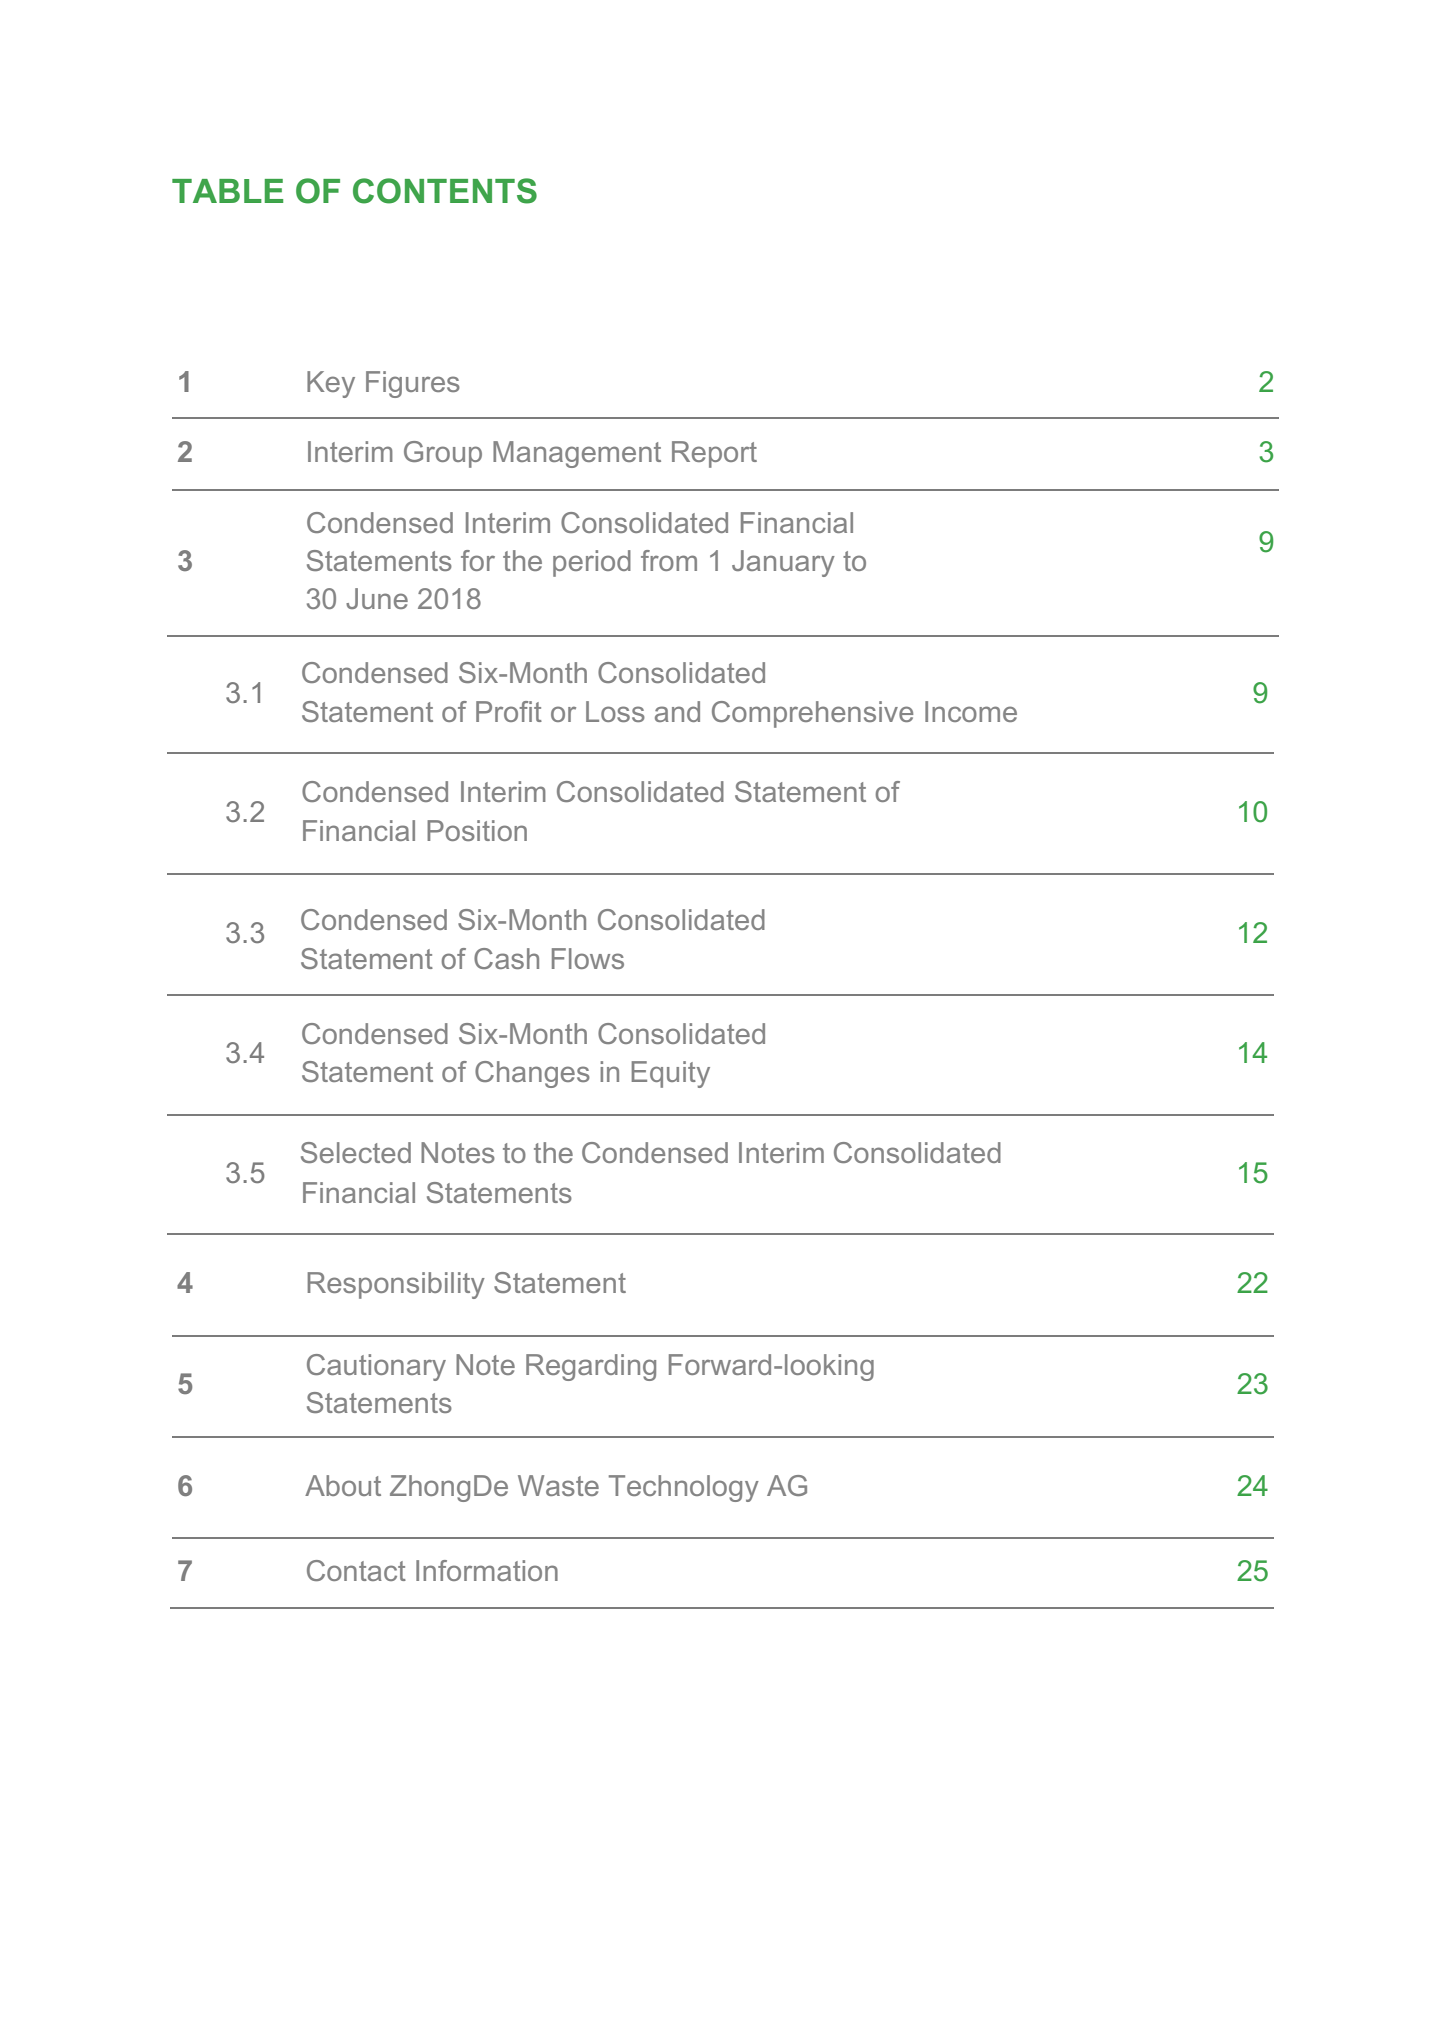 The image size is (1445, 2044). I want to click on Equity, so click(671, 1074).
